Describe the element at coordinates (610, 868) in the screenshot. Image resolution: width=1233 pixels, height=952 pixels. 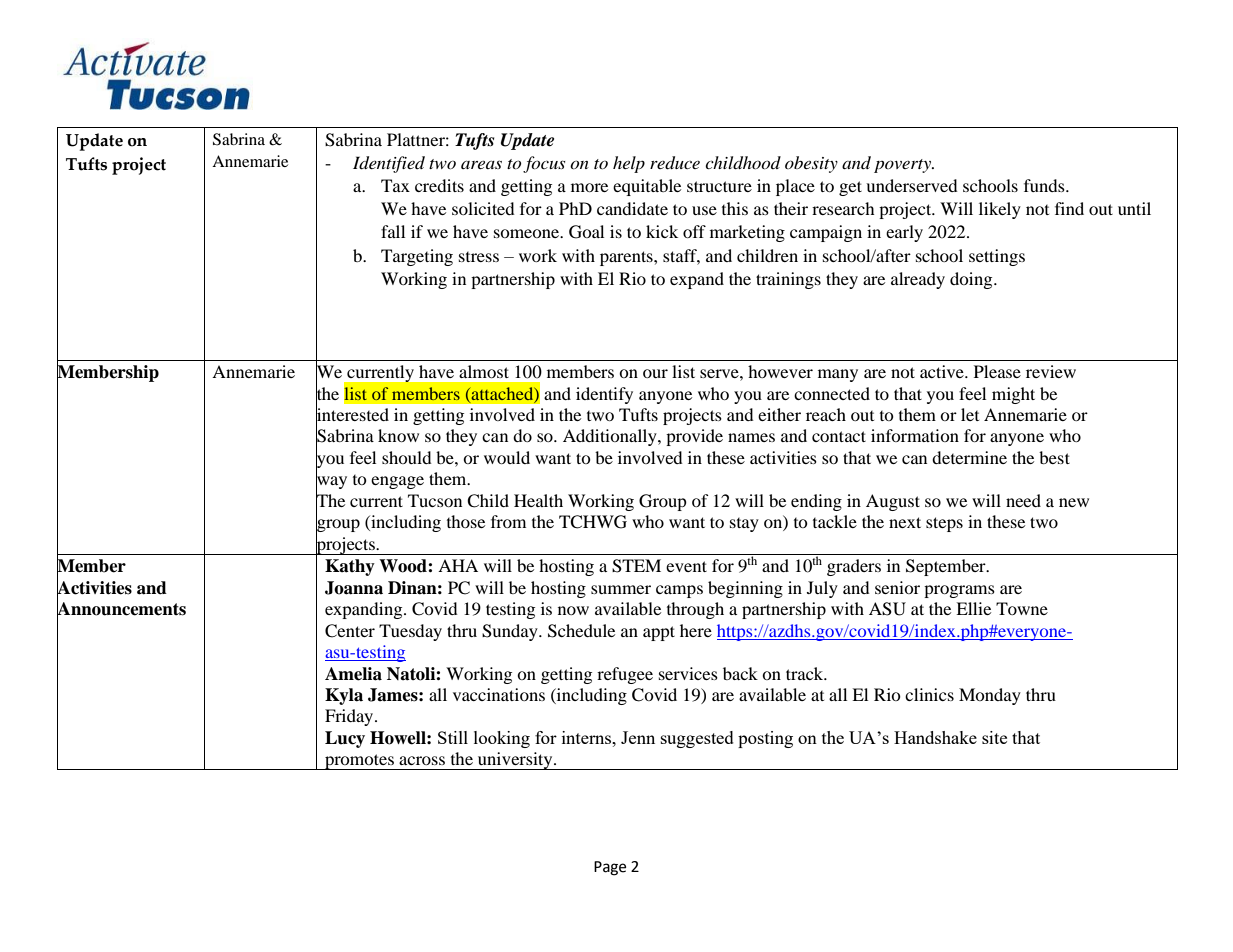
I see `Page` at that location.
